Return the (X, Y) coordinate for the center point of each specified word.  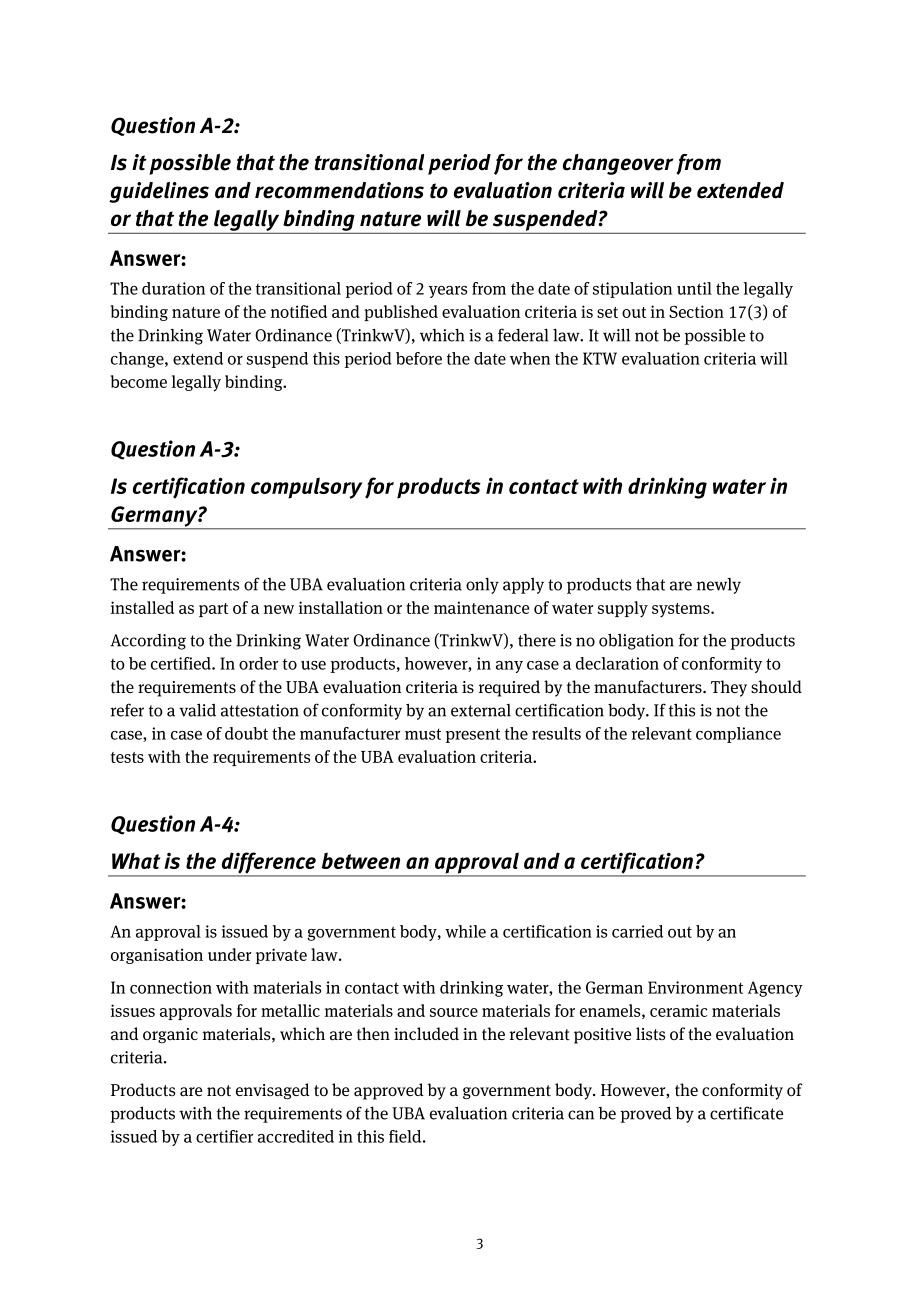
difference (268, 864)
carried (637, 931)
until (694, 288)
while (465, 931)
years (448, 292)
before (419, 358)
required (509, 688)
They (729, 688)
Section (696, 311)
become (139, 381)
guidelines (159, 192)
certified (182, 663)
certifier (224, 1136)
